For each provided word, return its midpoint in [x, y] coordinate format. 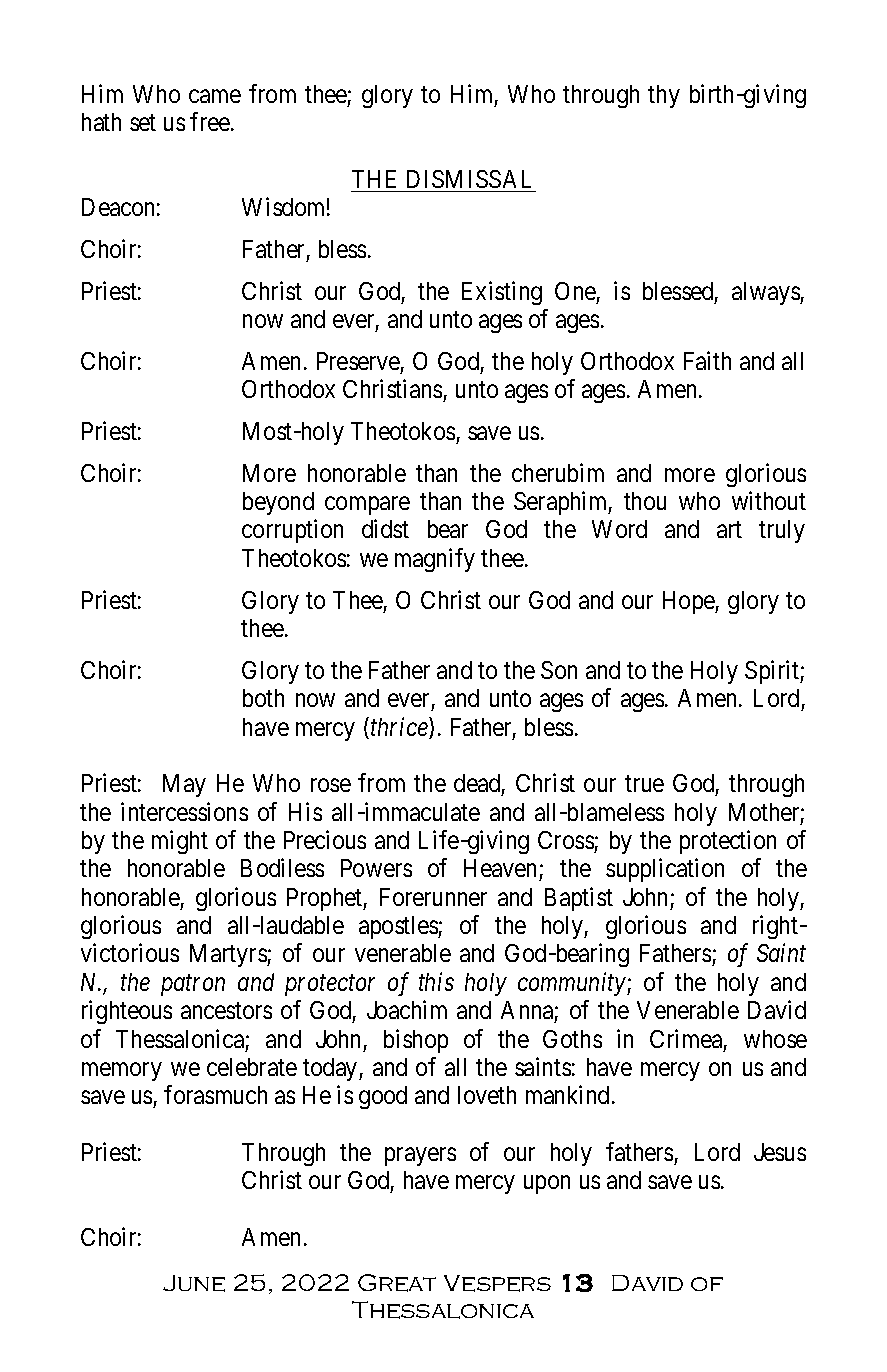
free [210, 121]
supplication [665, 870]
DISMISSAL [469, 179]
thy [664, 96]
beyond [278, 503]
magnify [435, 560]
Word [619, 529]
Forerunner [433, 897]
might [180, 842]
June [194, 1283]
